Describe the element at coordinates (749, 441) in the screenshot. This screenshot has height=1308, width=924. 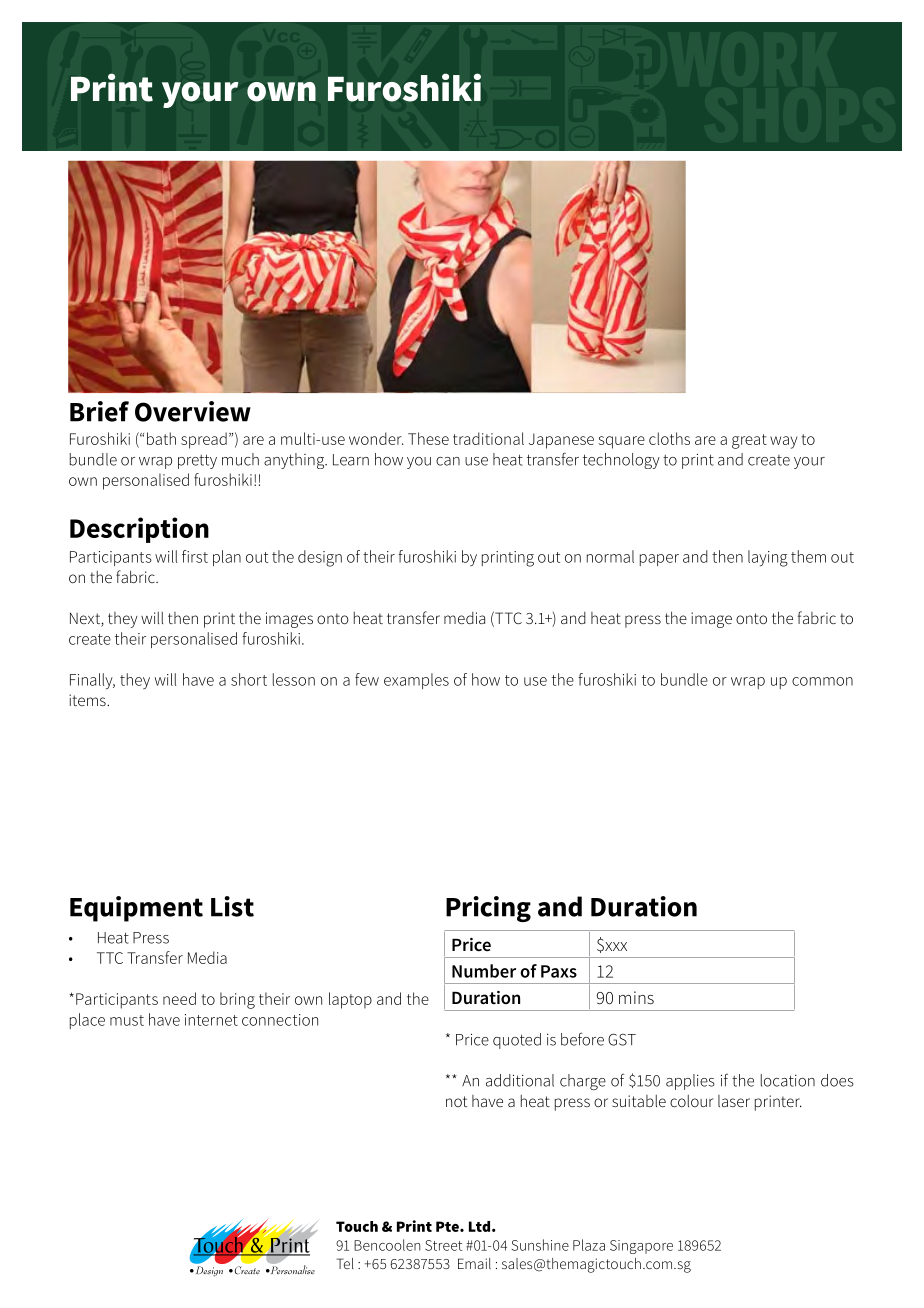
I see `great` at that location.
